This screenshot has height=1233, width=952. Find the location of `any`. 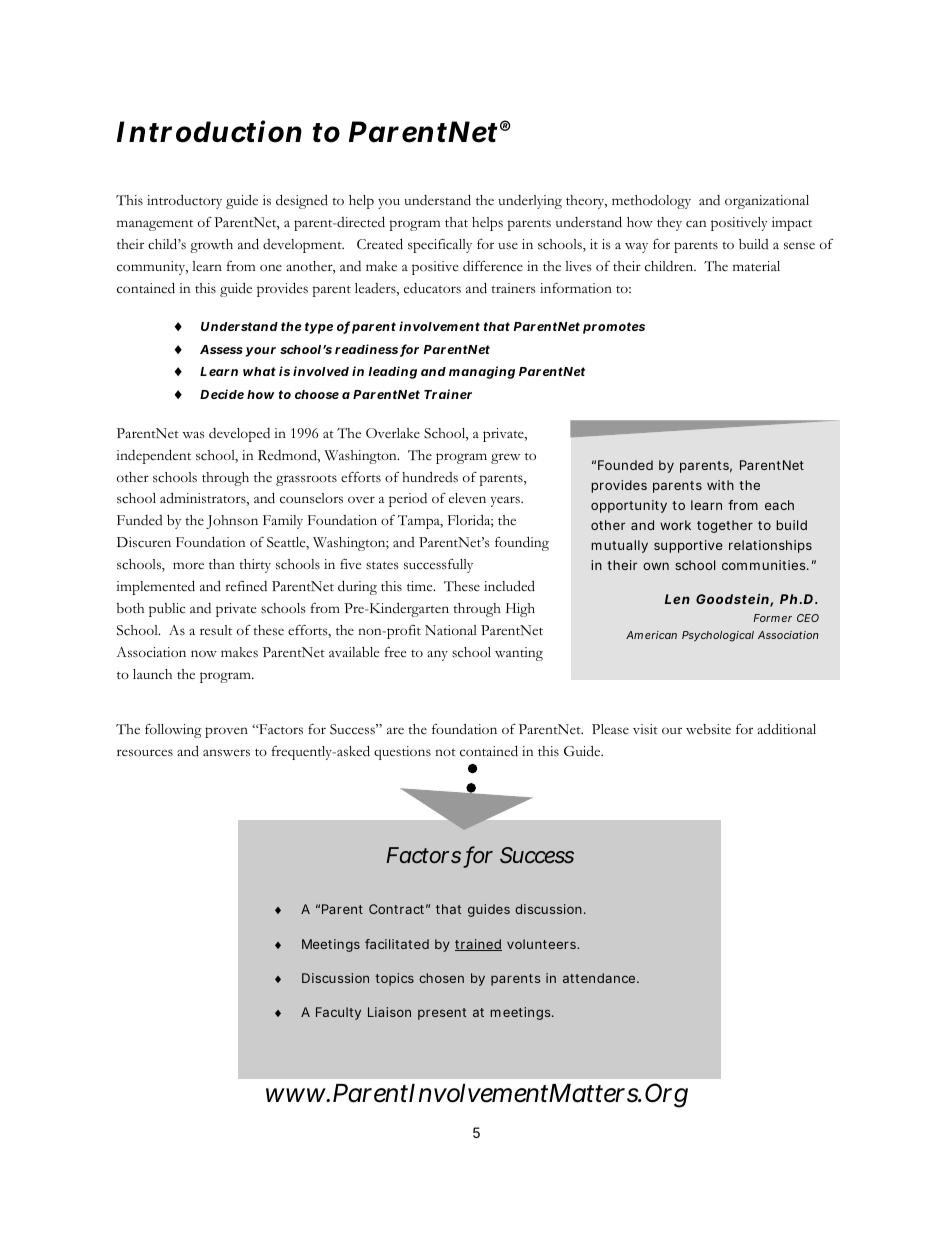

any is located at coordinates (437, 655).
